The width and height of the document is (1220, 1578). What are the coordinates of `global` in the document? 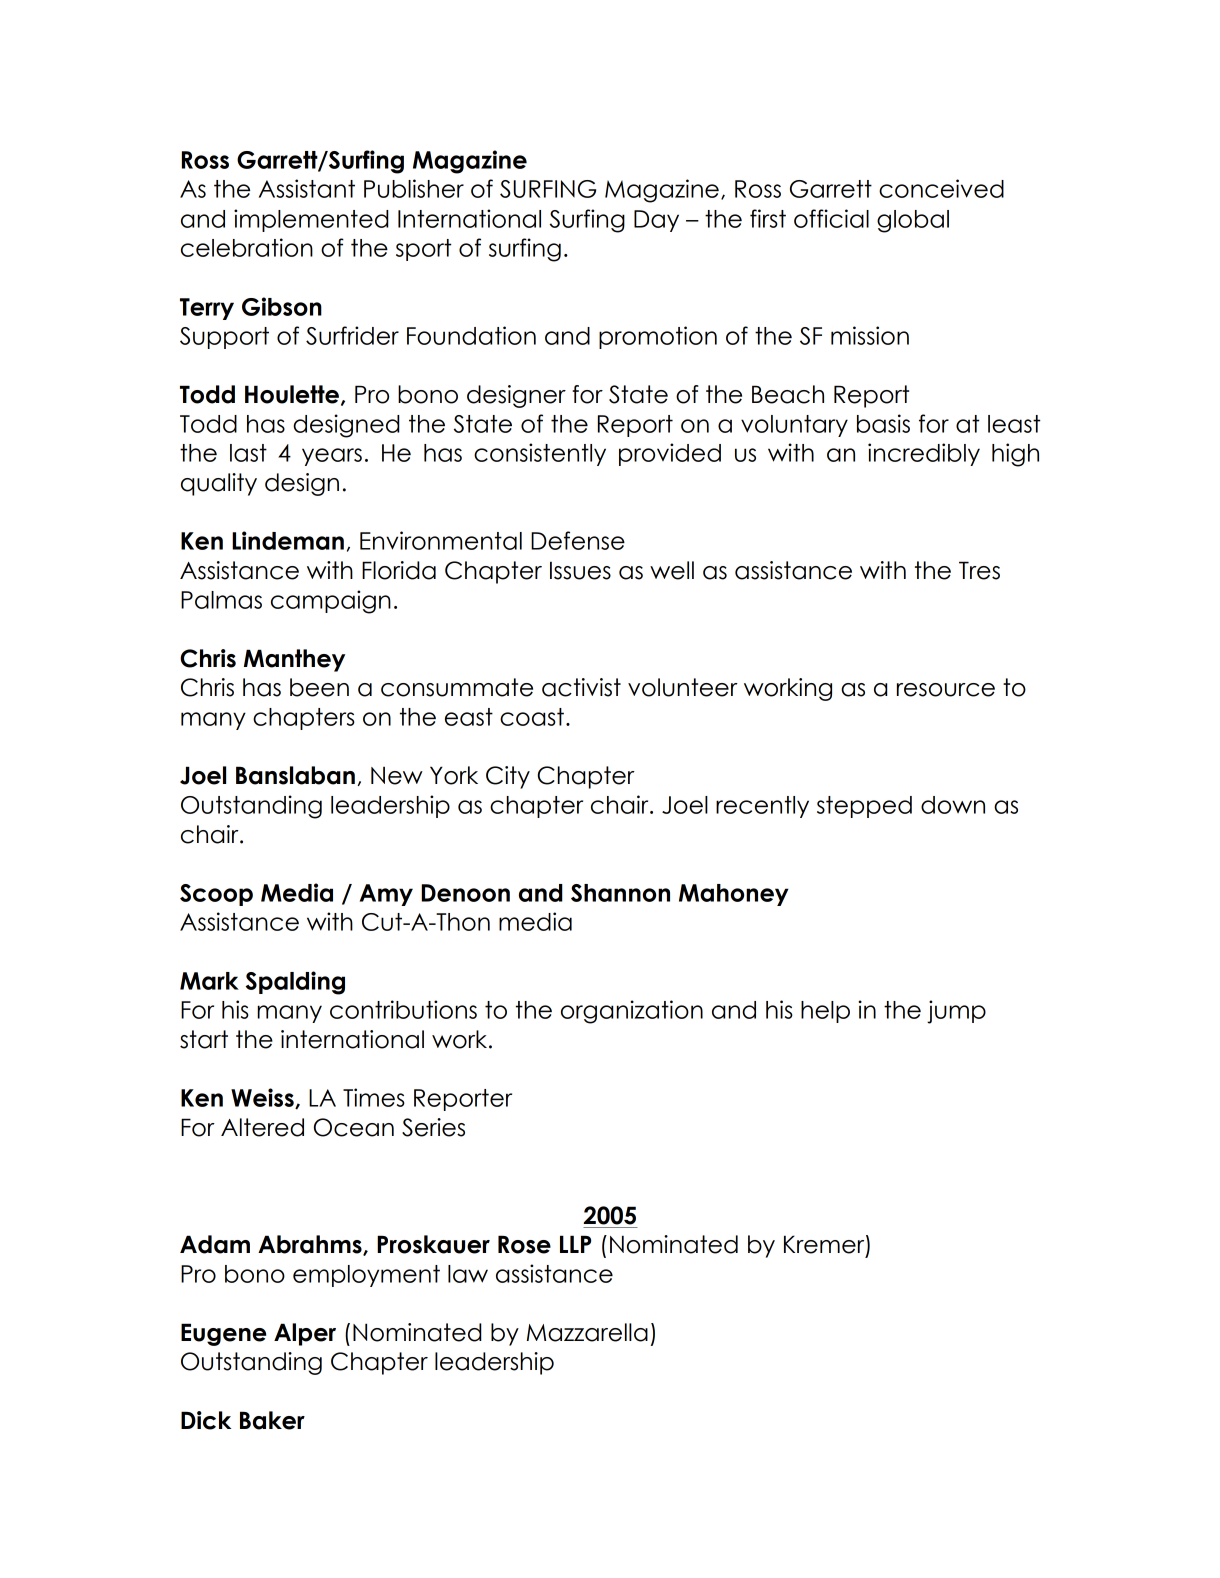 It's located at (913, 221).
